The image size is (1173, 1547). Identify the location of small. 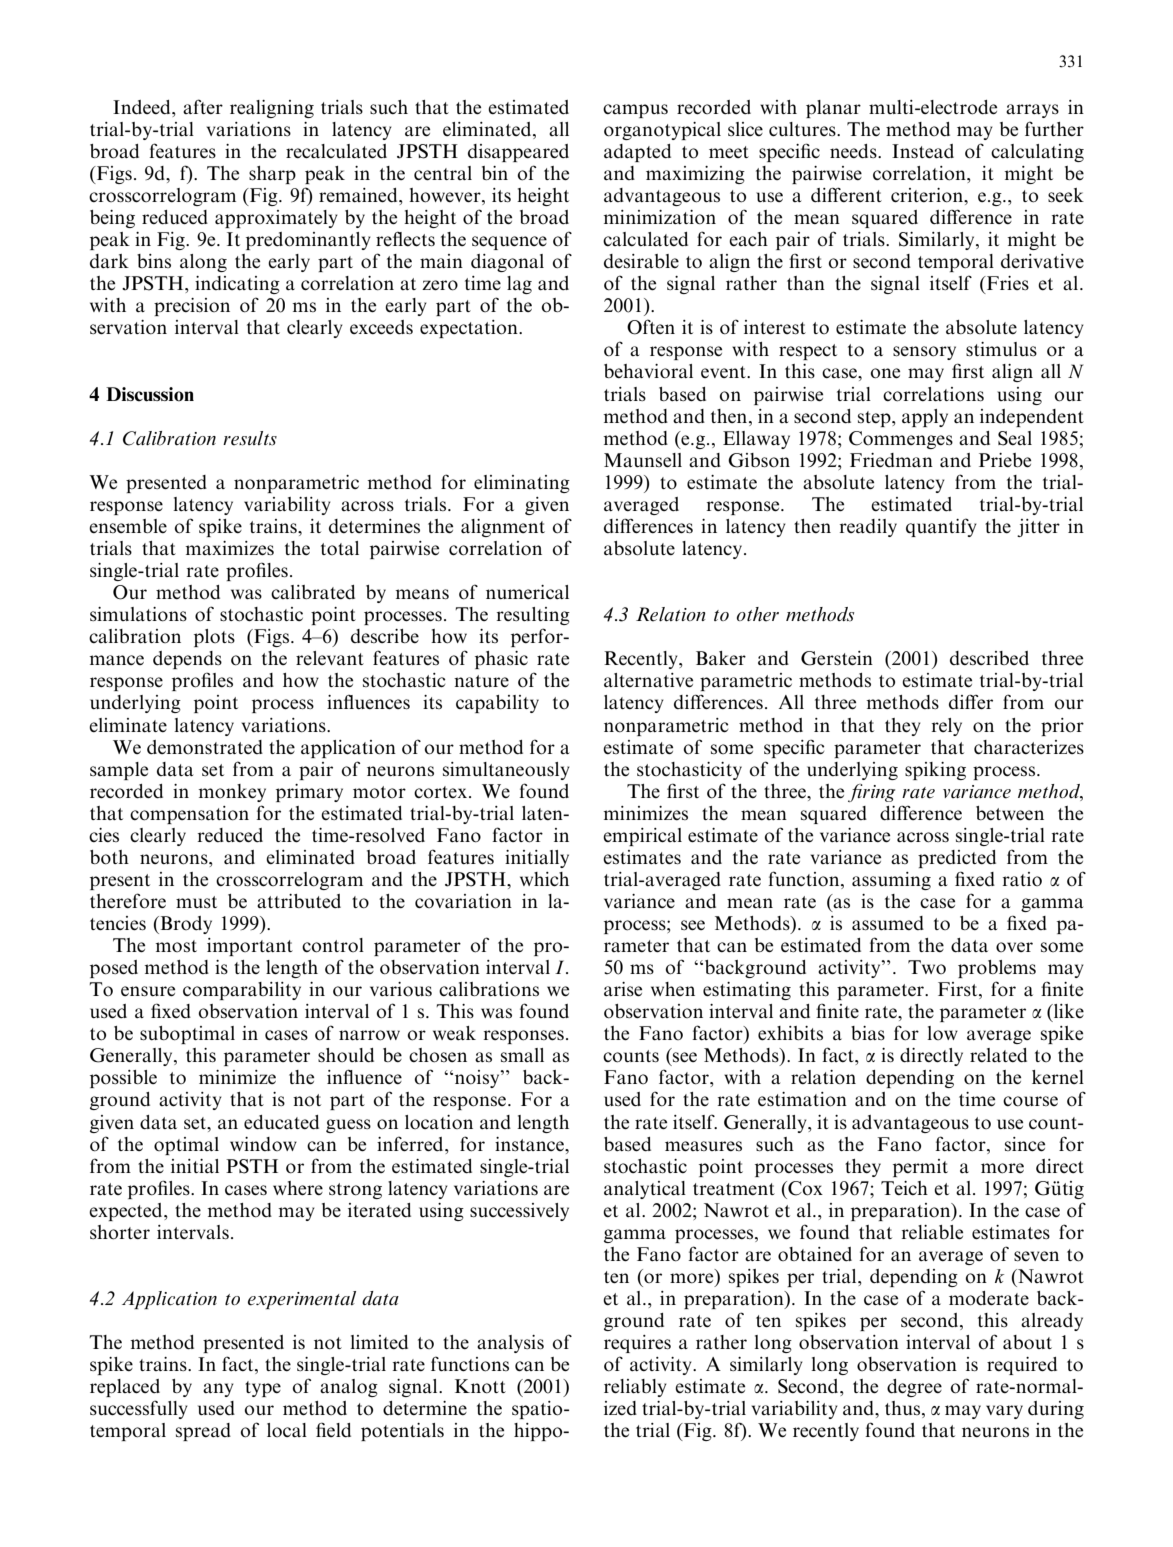
(522, 1055).
